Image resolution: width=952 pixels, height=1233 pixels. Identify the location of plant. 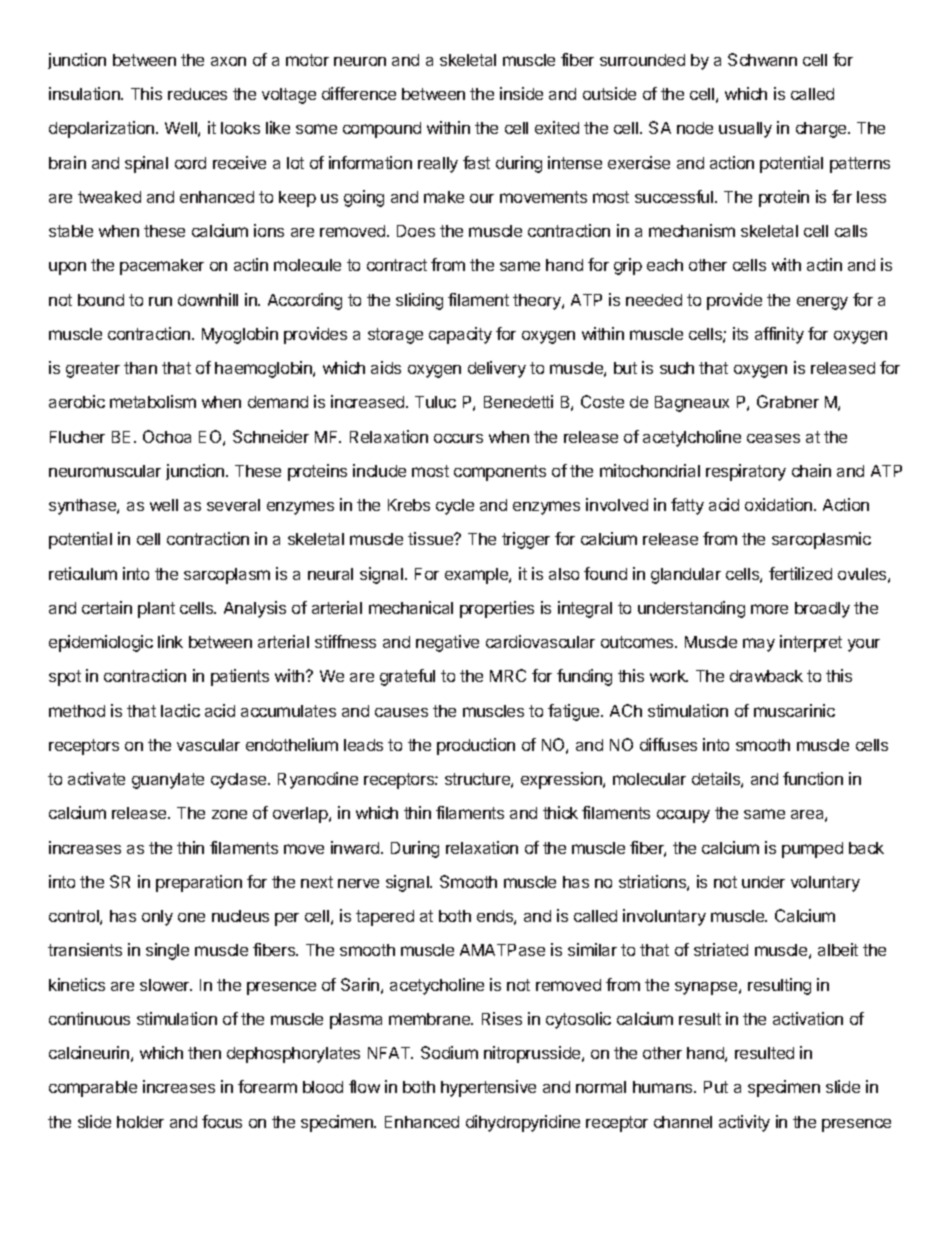
(156, 610).
